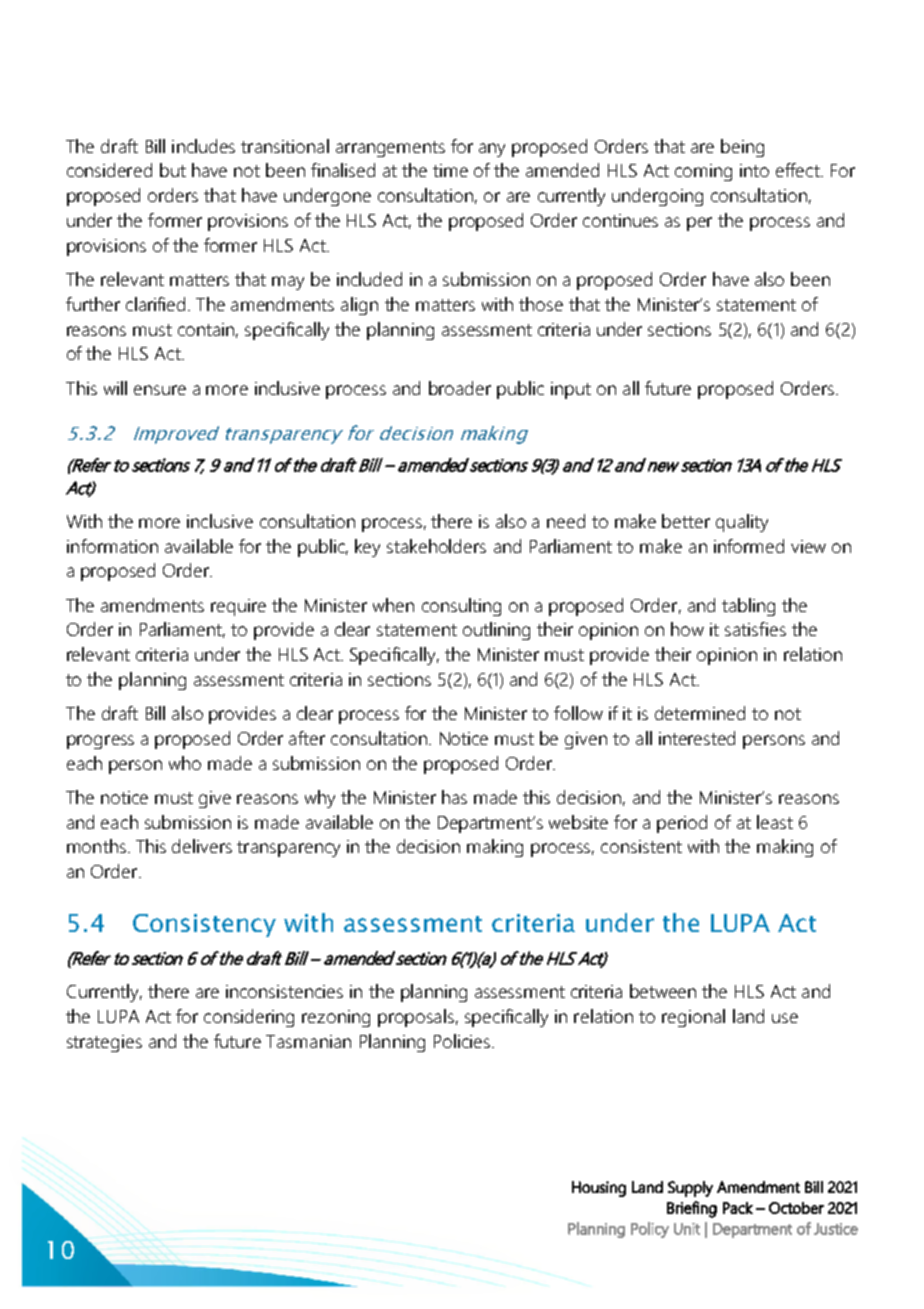  Describe the element at coordinates (454, 797) in the screenshot. I see `has` at that location.
